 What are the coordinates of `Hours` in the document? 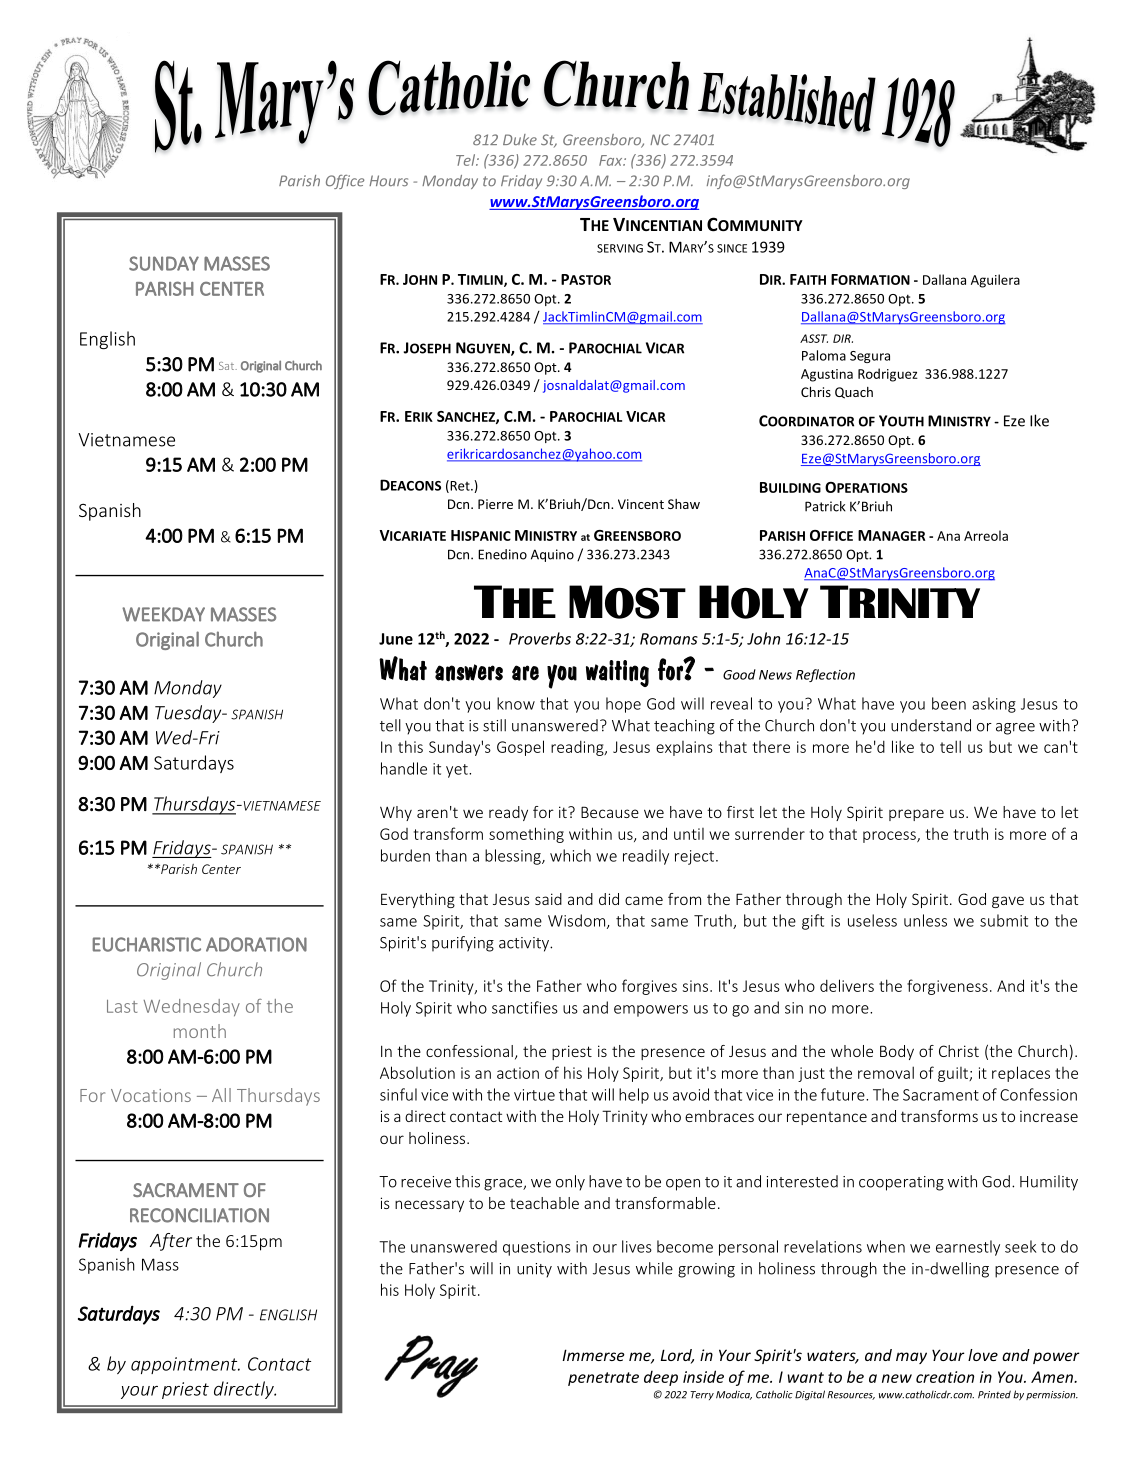 It's located at (388, 181).
